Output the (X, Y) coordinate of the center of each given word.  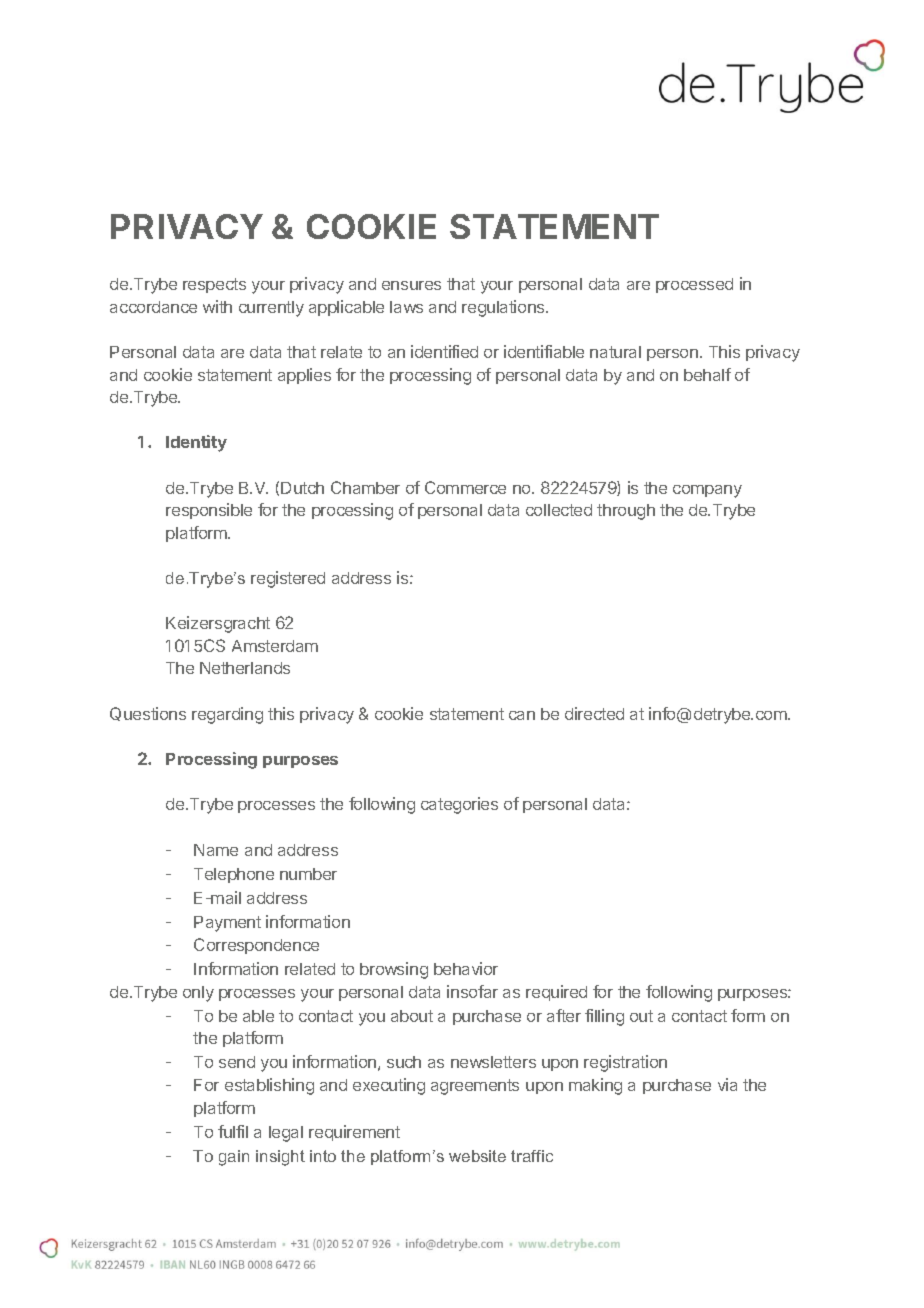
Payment (227, 924)
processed (694, 285)
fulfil (233, 1131)
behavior (466, 968)
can (522, 715)
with (217, 306)
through (626, 512)
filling (604, 1017)
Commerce (465, 487)
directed (594, 713)
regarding (227, 715)
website (477, 1156)
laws (406, 307)
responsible (209, 511)
